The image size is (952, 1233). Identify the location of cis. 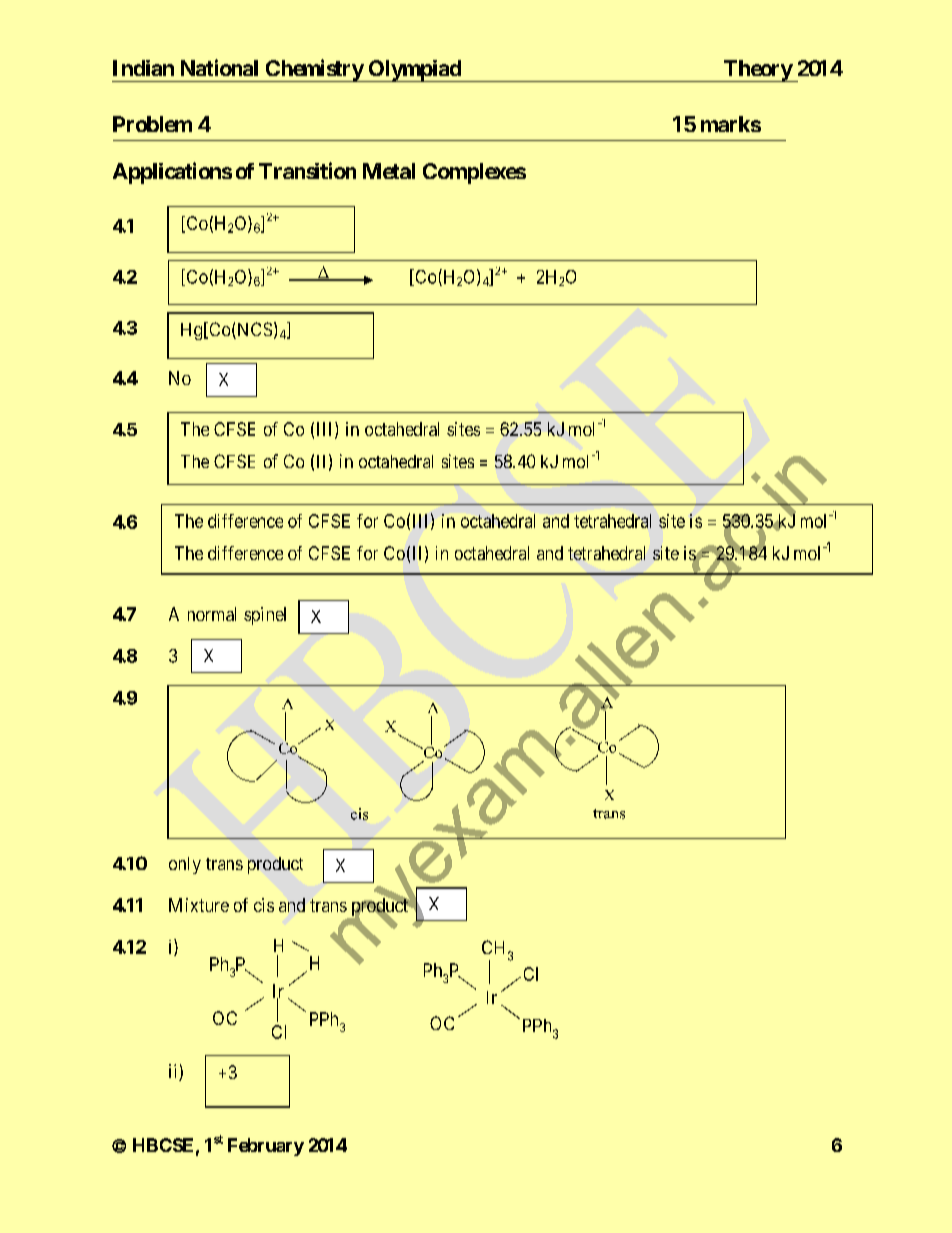
(264, 905).
